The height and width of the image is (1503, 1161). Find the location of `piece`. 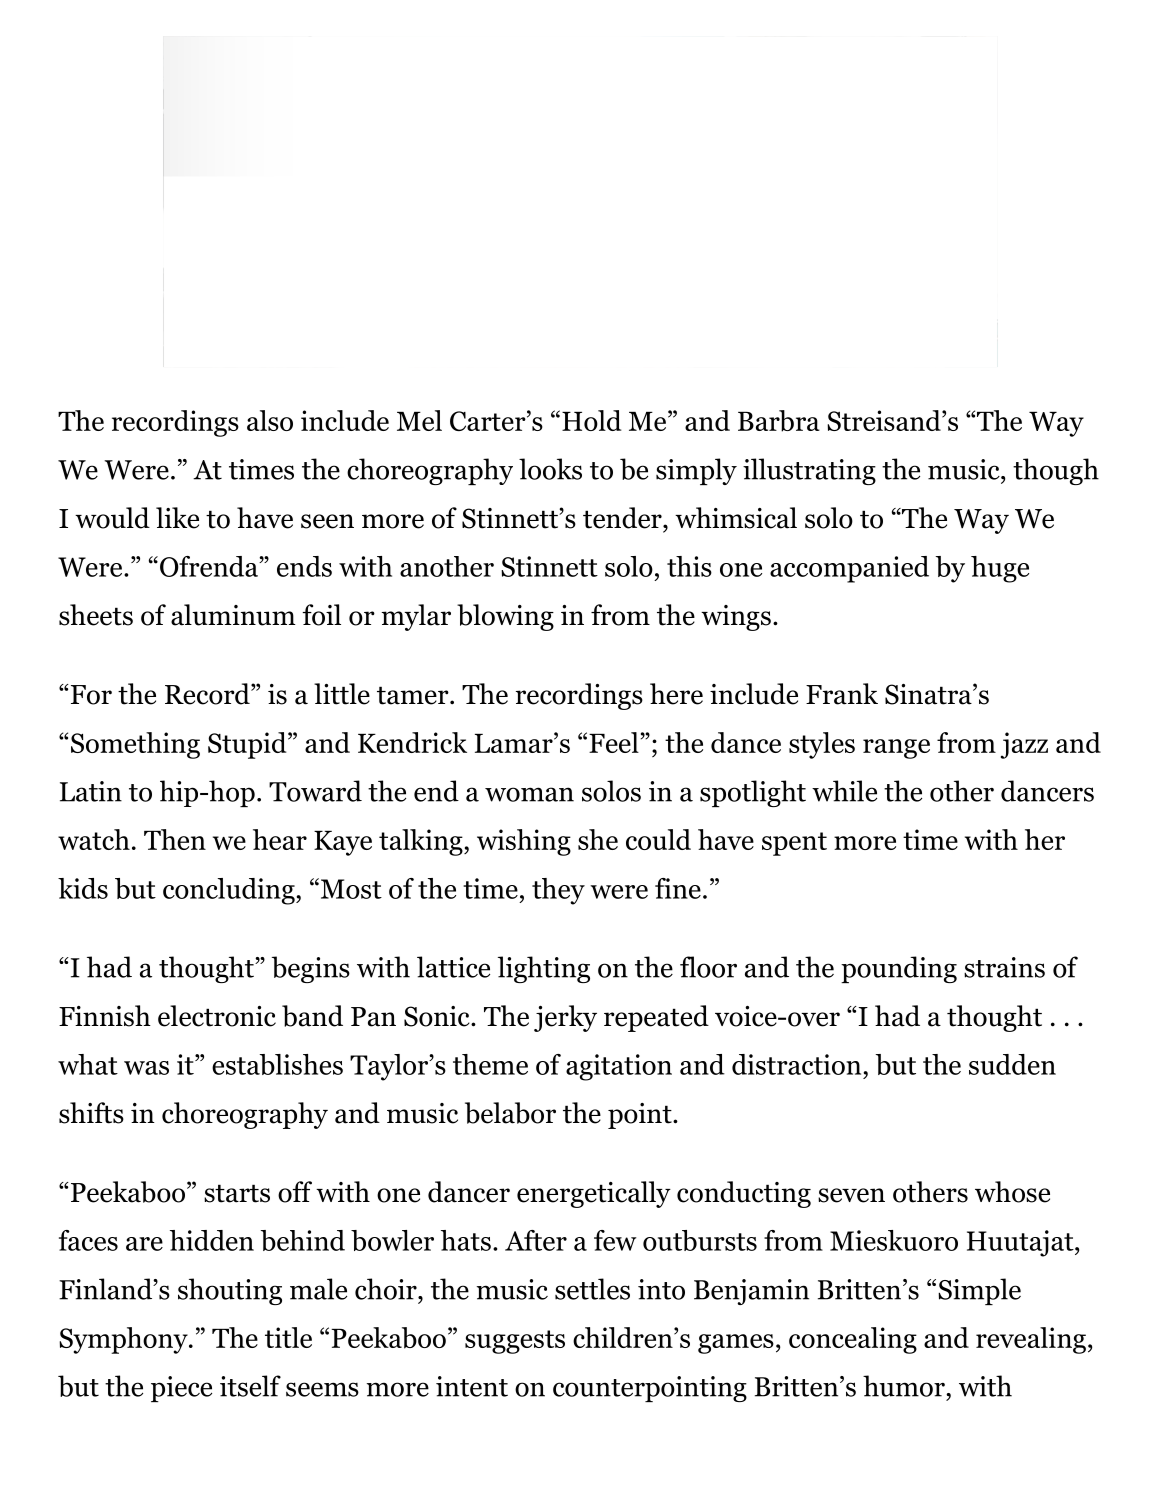

piece is located at coordinates (181, 1389).
